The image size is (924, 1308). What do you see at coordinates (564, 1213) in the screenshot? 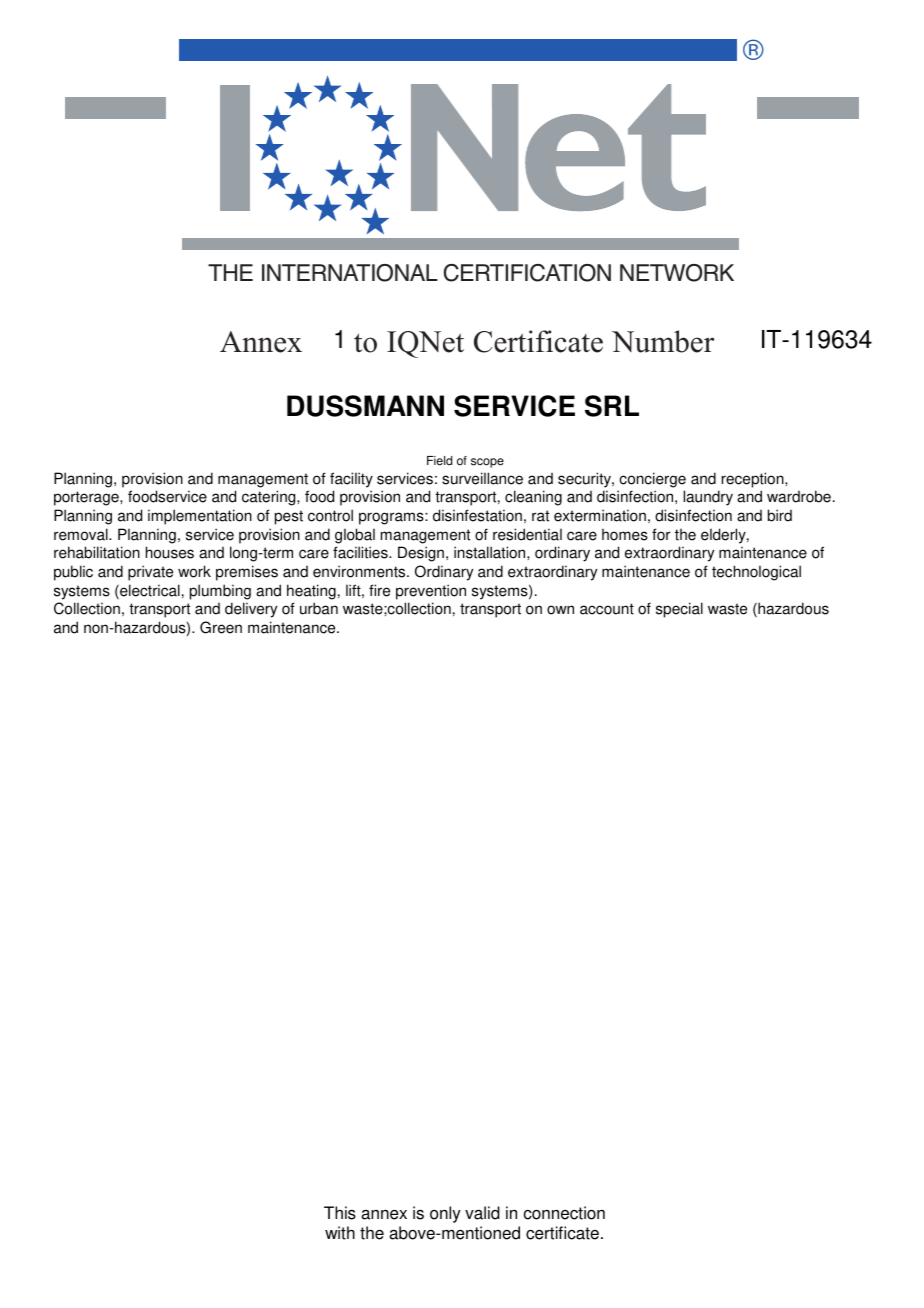
I see `connection` at bounding box center [564, 1213].
